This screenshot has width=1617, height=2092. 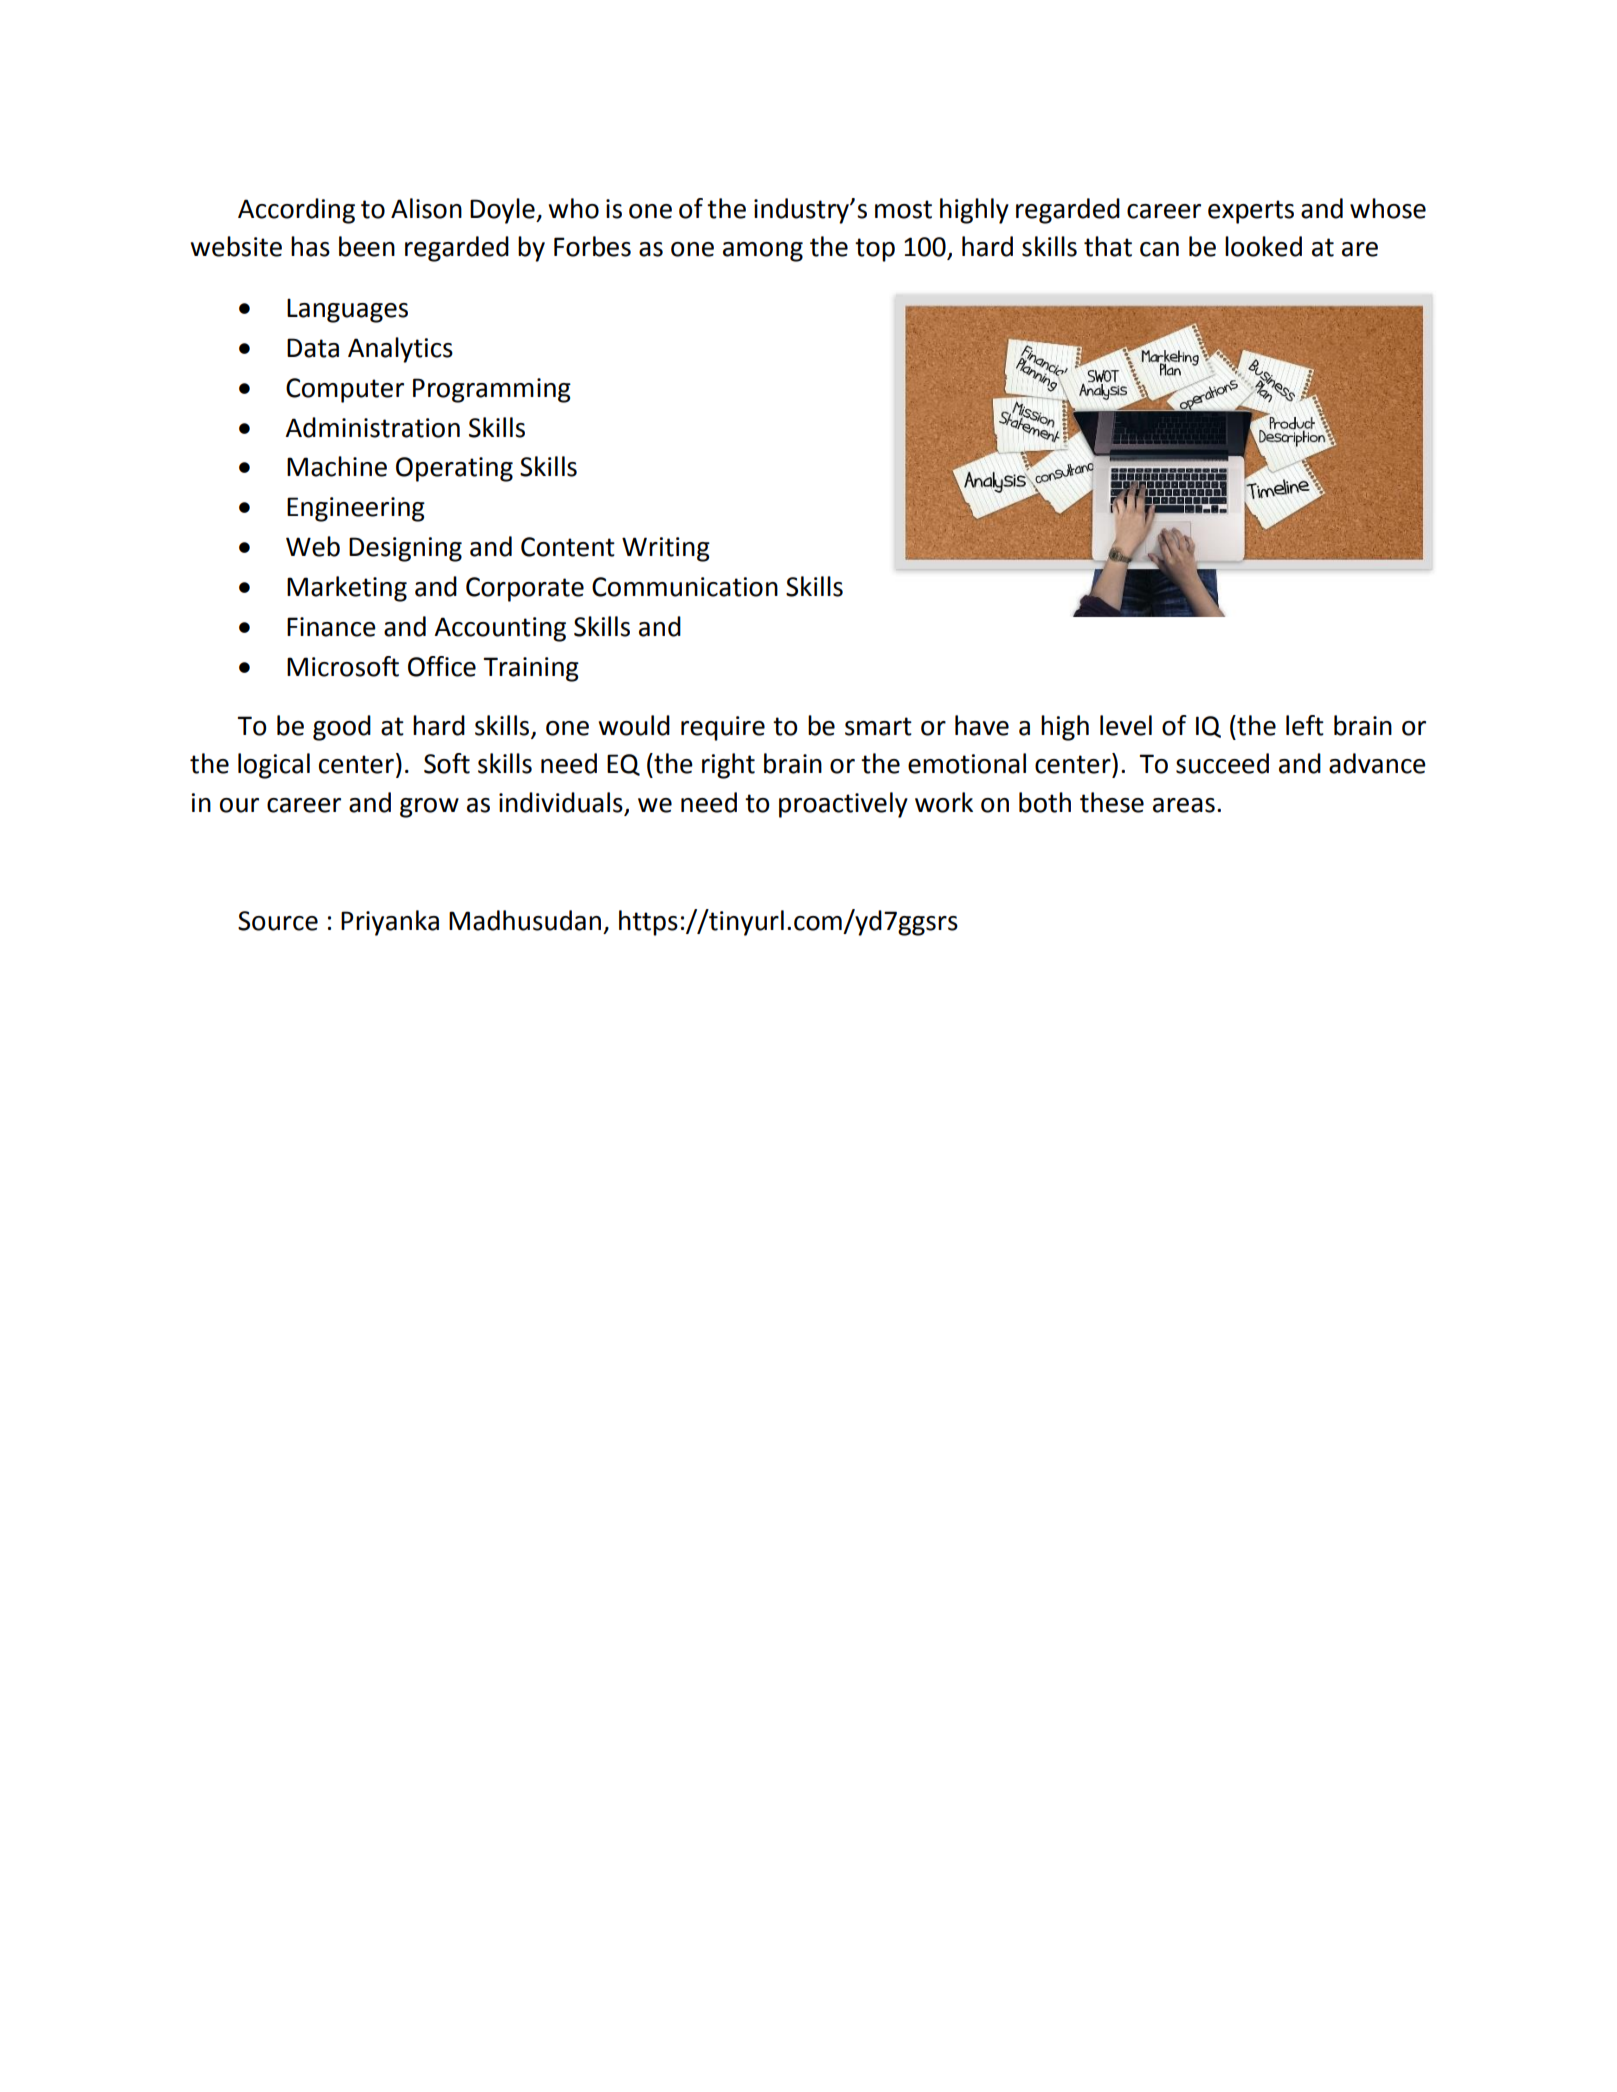 I want to click on Communication, so click(x=685, y=587).
